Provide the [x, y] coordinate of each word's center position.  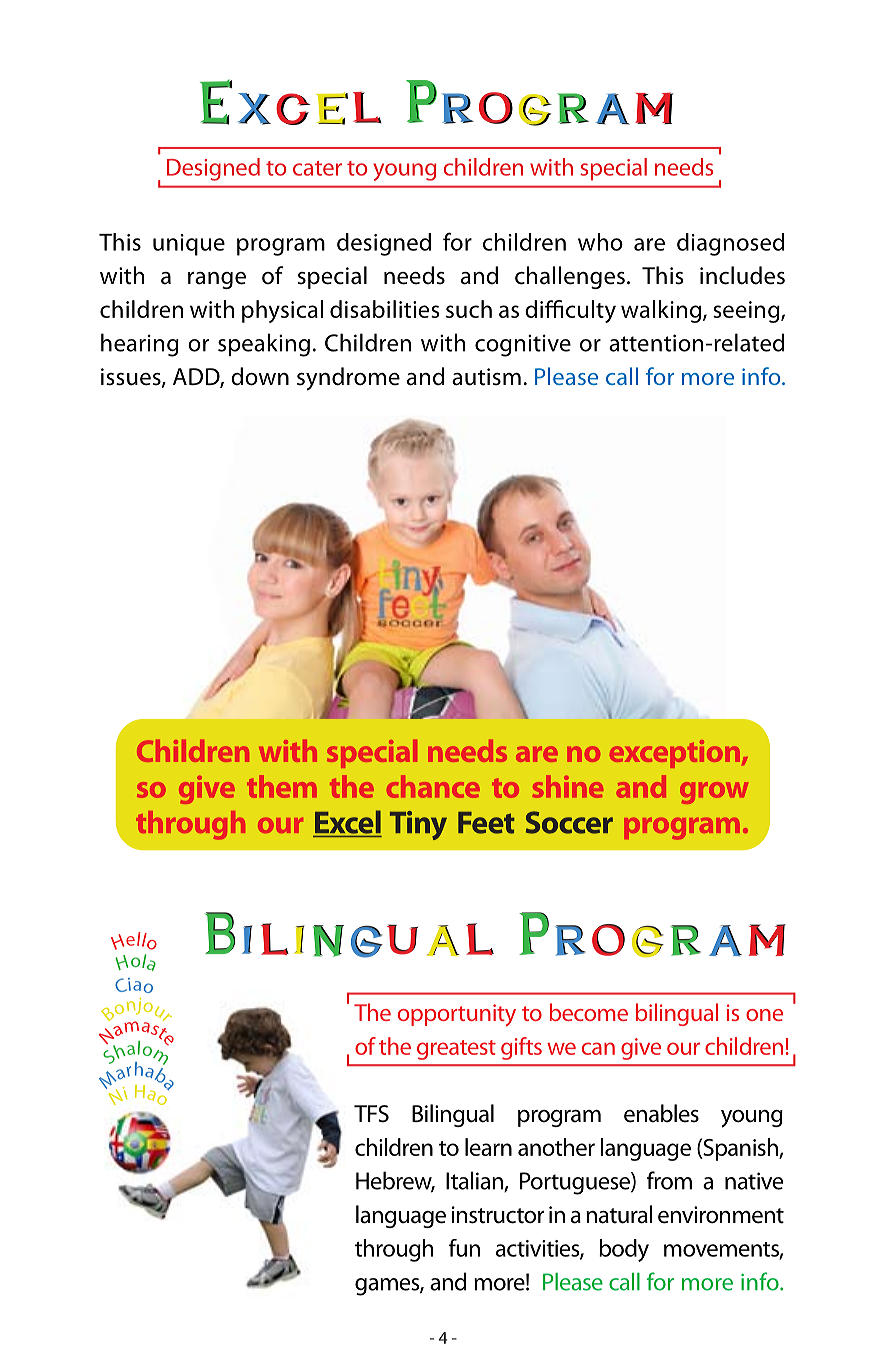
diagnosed [730, 244]
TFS [371, 1114]
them [281, 786]
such [469, 309]
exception [675, 754]
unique [189, 245]
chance [433, 786]
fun [464, 1248]
